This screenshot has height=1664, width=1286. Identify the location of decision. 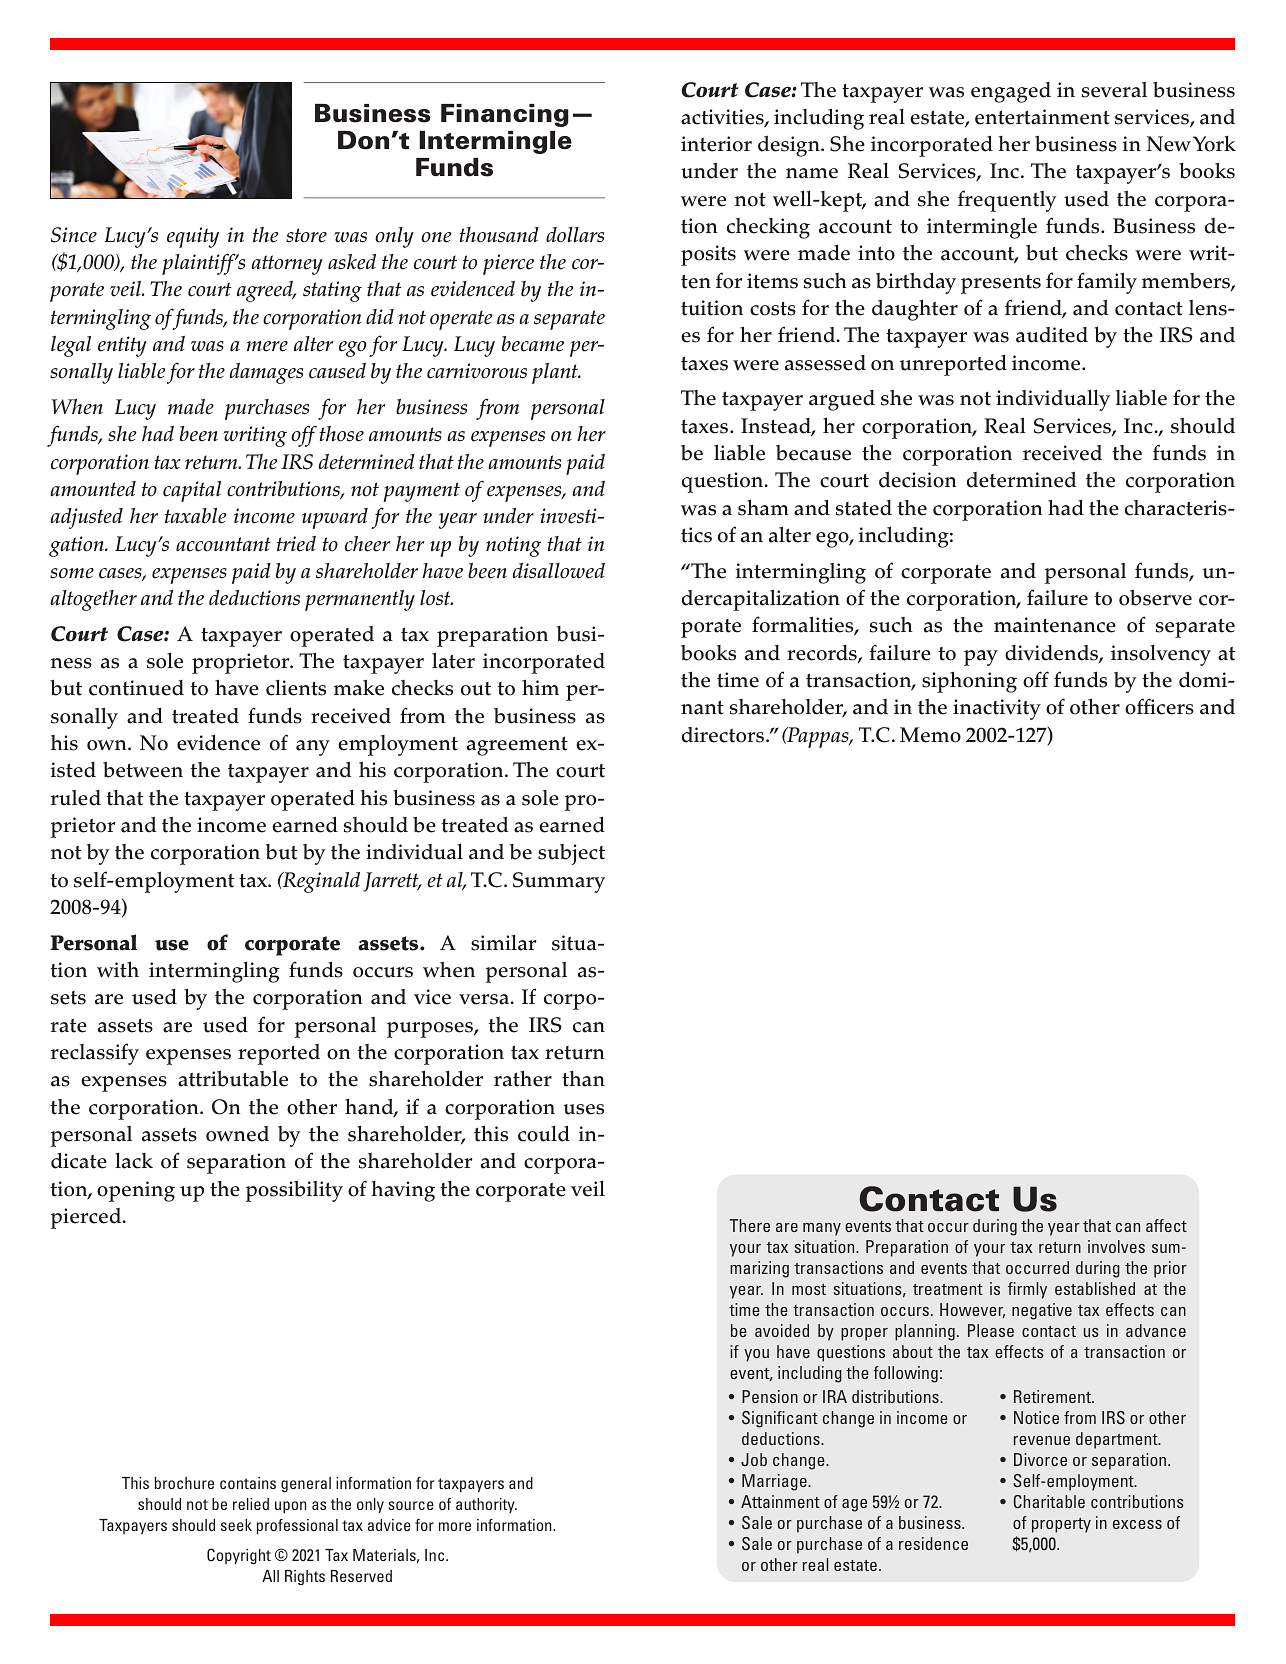
(918, 480).
